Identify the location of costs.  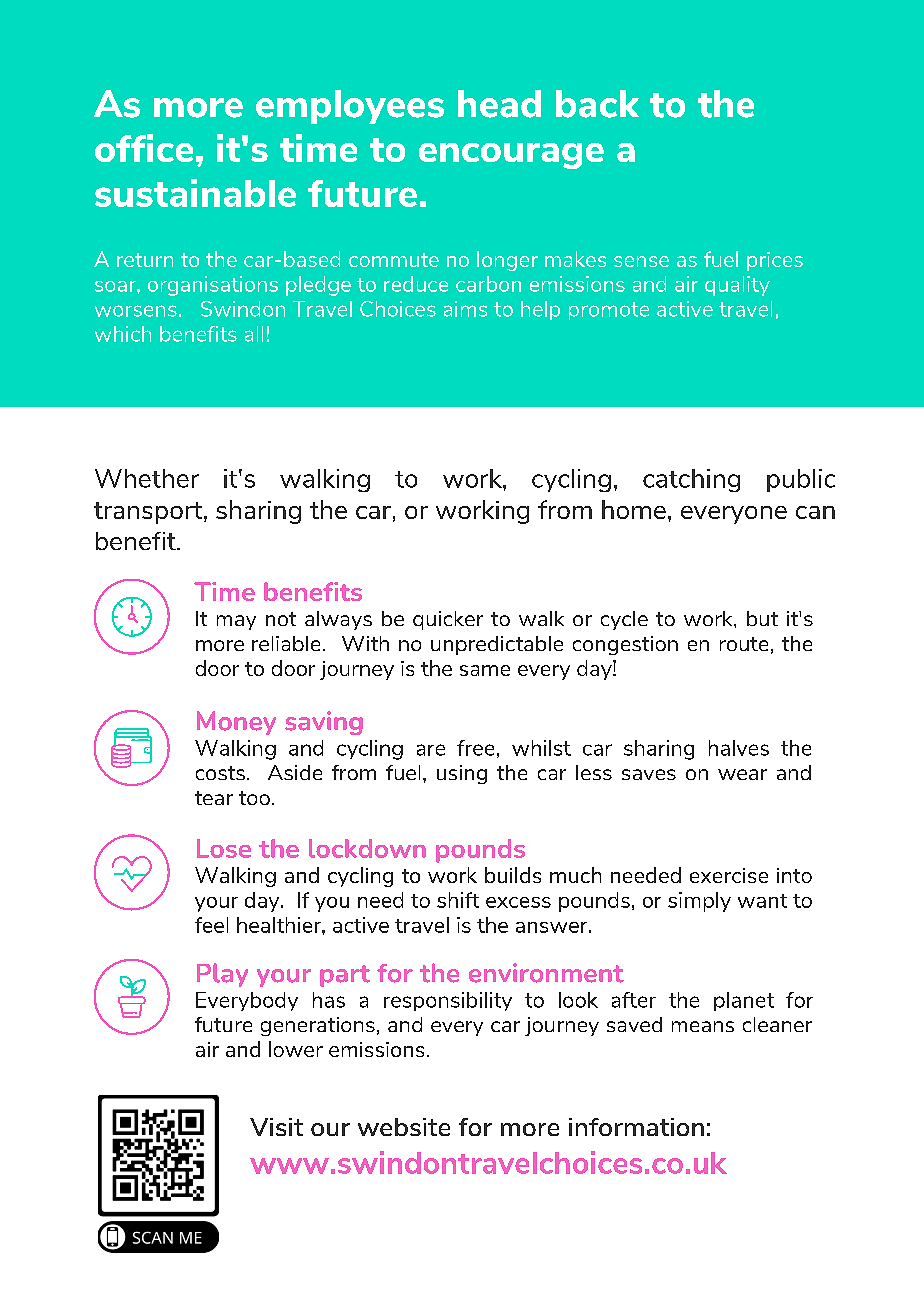
(220, 773).
